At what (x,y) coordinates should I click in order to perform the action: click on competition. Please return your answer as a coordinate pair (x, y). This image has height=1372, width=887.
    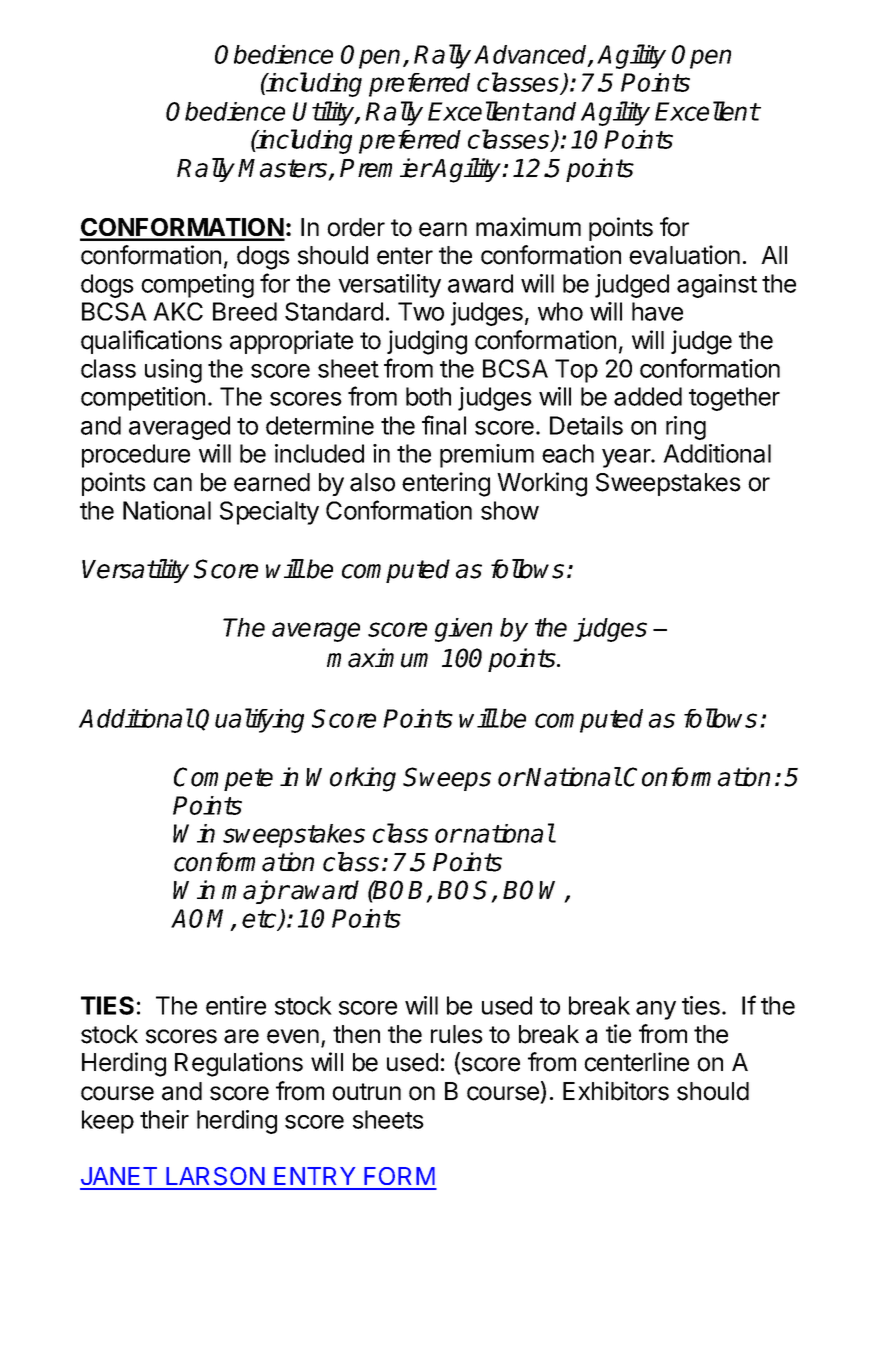
    Looking at the image, I should click on (143, 399).
